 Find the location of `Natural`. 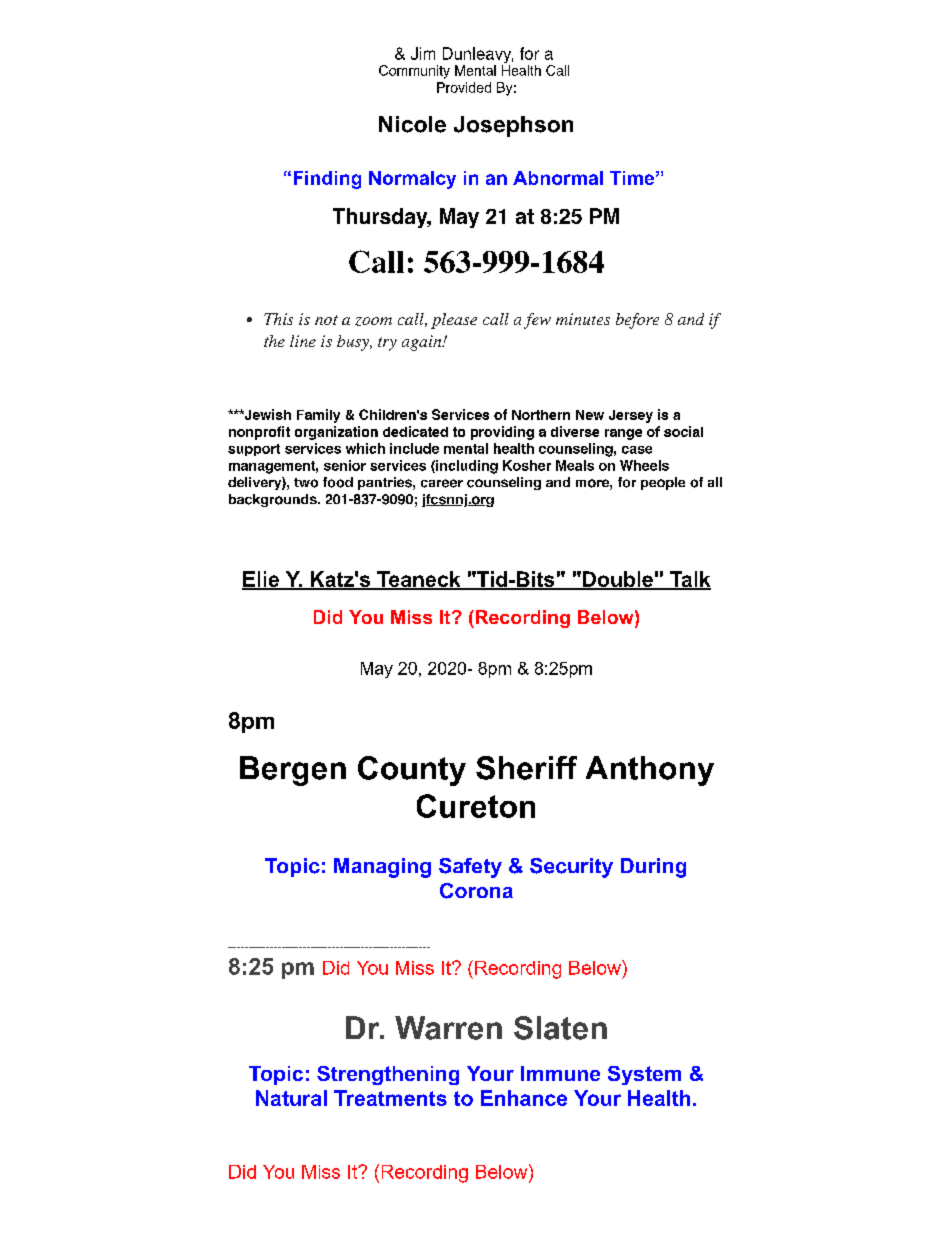

Natural is located at coordinates (291, 1098).
